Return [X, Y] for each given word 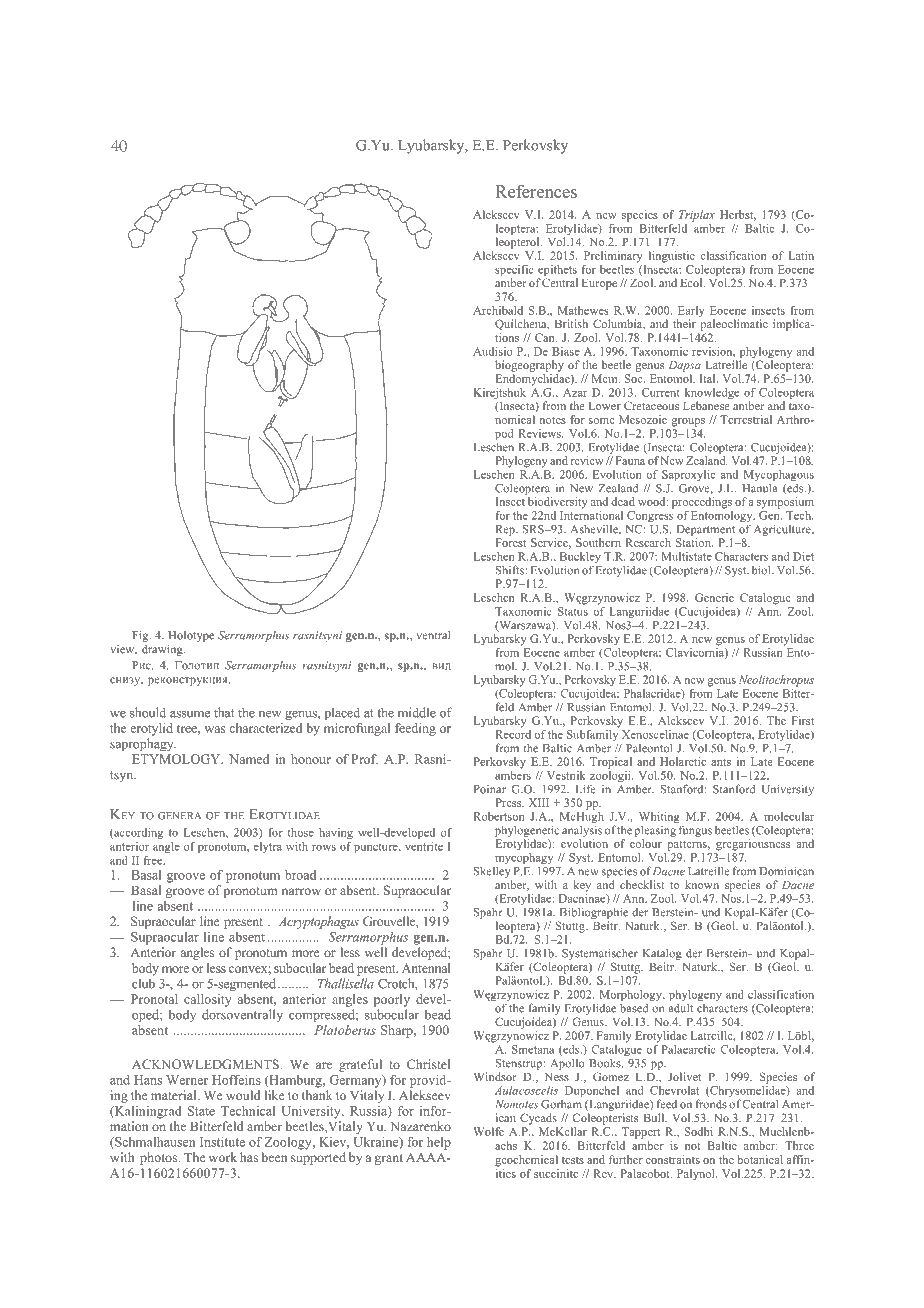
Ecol [692, 282]
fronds [711, 1104]
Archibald [498, 310]
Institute [222, 1142]
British [571, 323]
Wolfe [488, 1131]
